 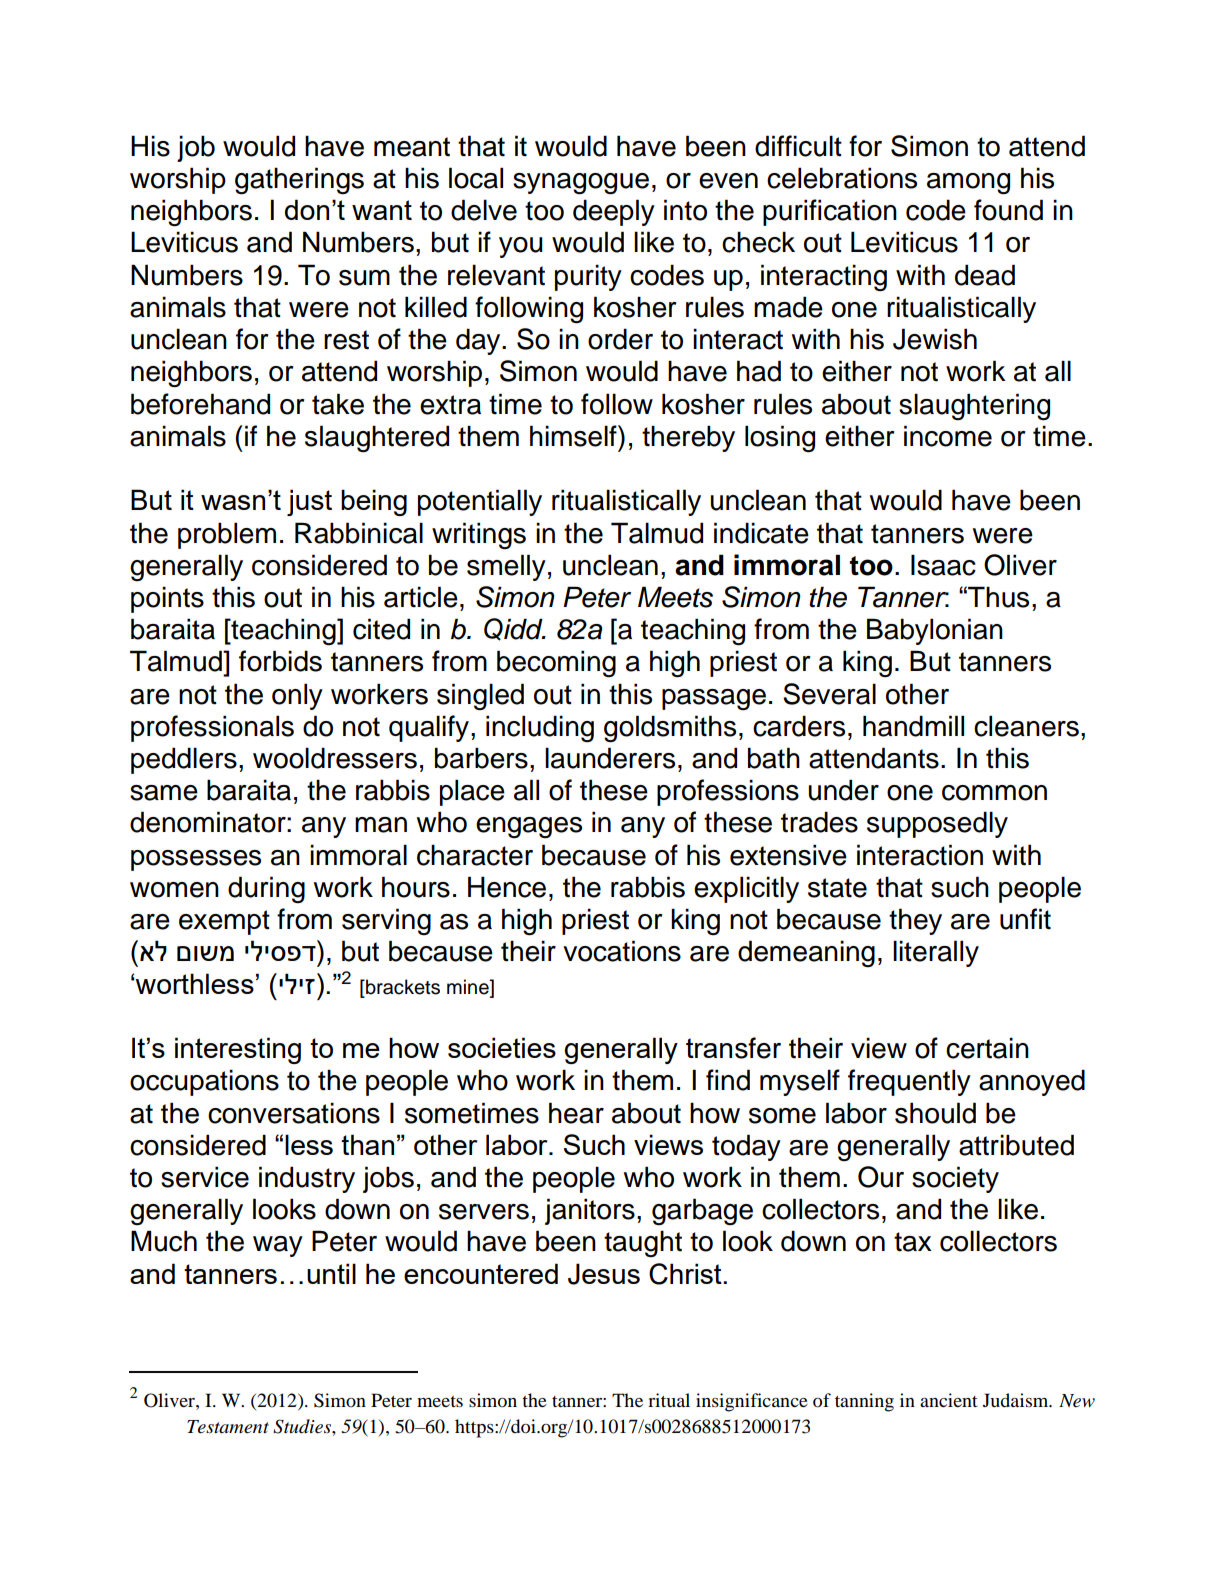 What do you see at coordinates (581, 184) in the page?
I see `synagogue` at bounding box center [581, 184].
